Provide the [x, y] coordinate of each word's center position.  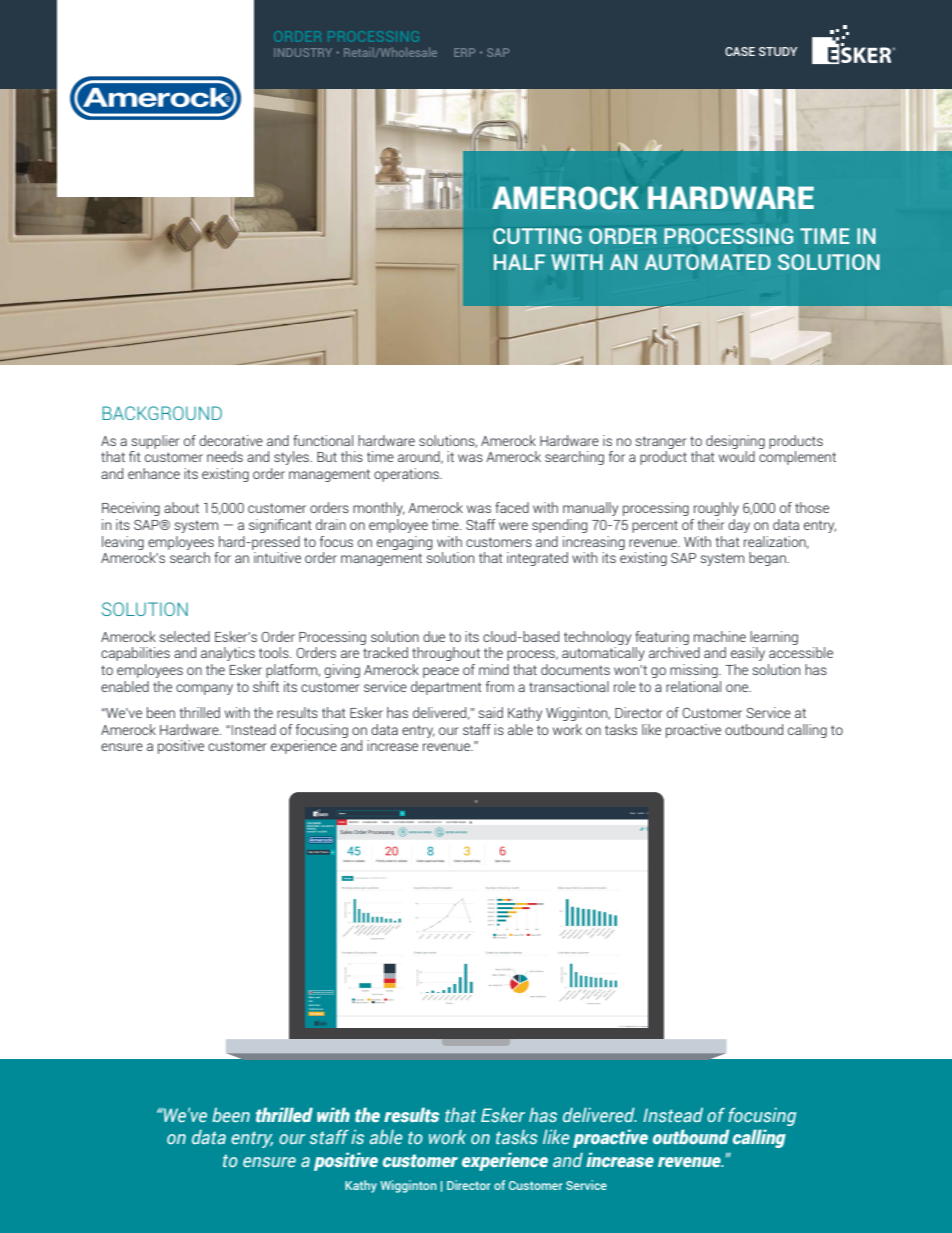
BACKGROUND [162, 413]
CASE [740, 51]
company [204, 689]
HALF [519, 262]
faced [512, 507]
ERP [464, 52]
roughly [716, 509]
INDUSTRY [303, 52]
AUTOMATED [708, 262]
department [446, 688]
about [181, 507]
